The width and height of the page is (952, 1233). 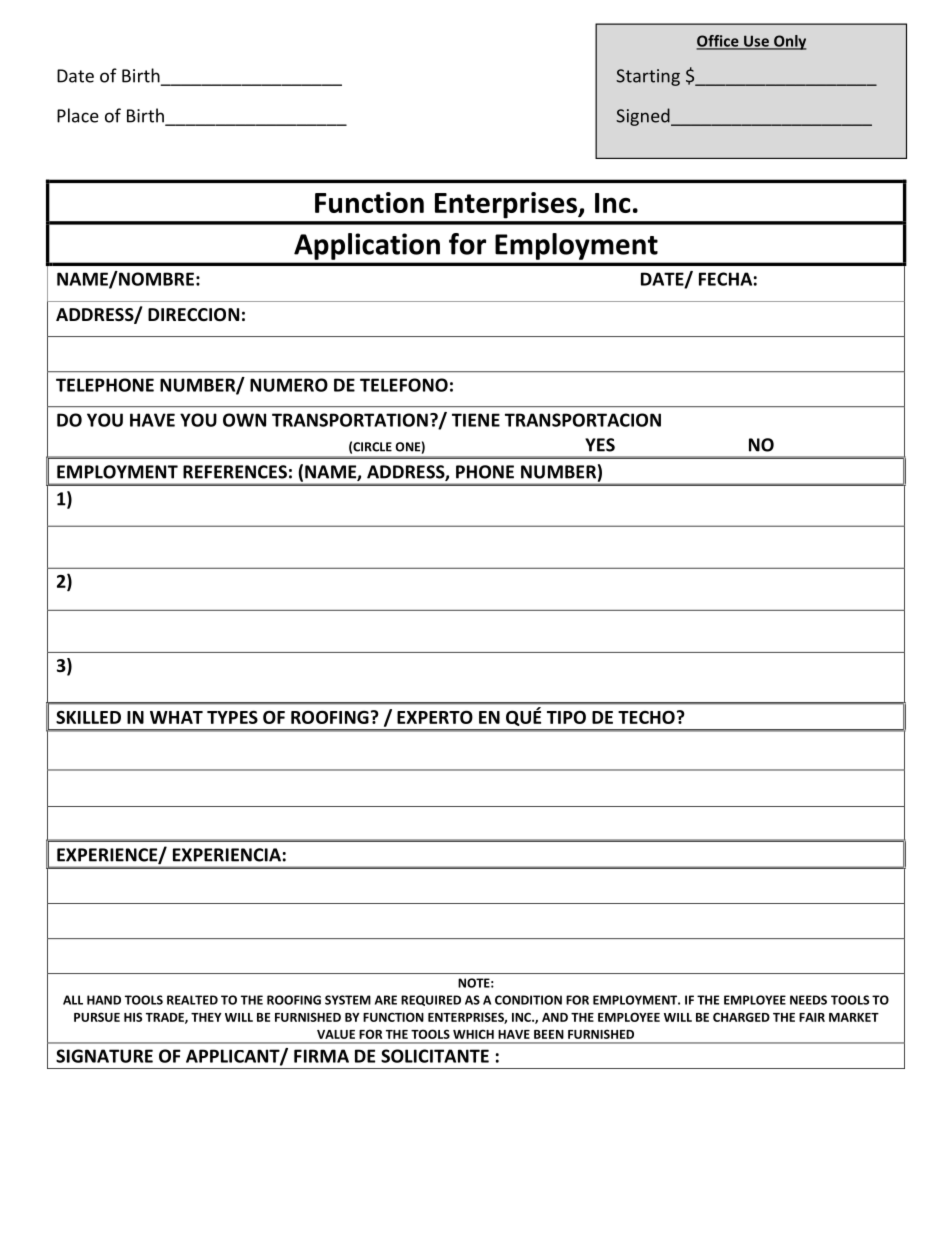 I want to click on Starting, so click(x=648, y=77).
